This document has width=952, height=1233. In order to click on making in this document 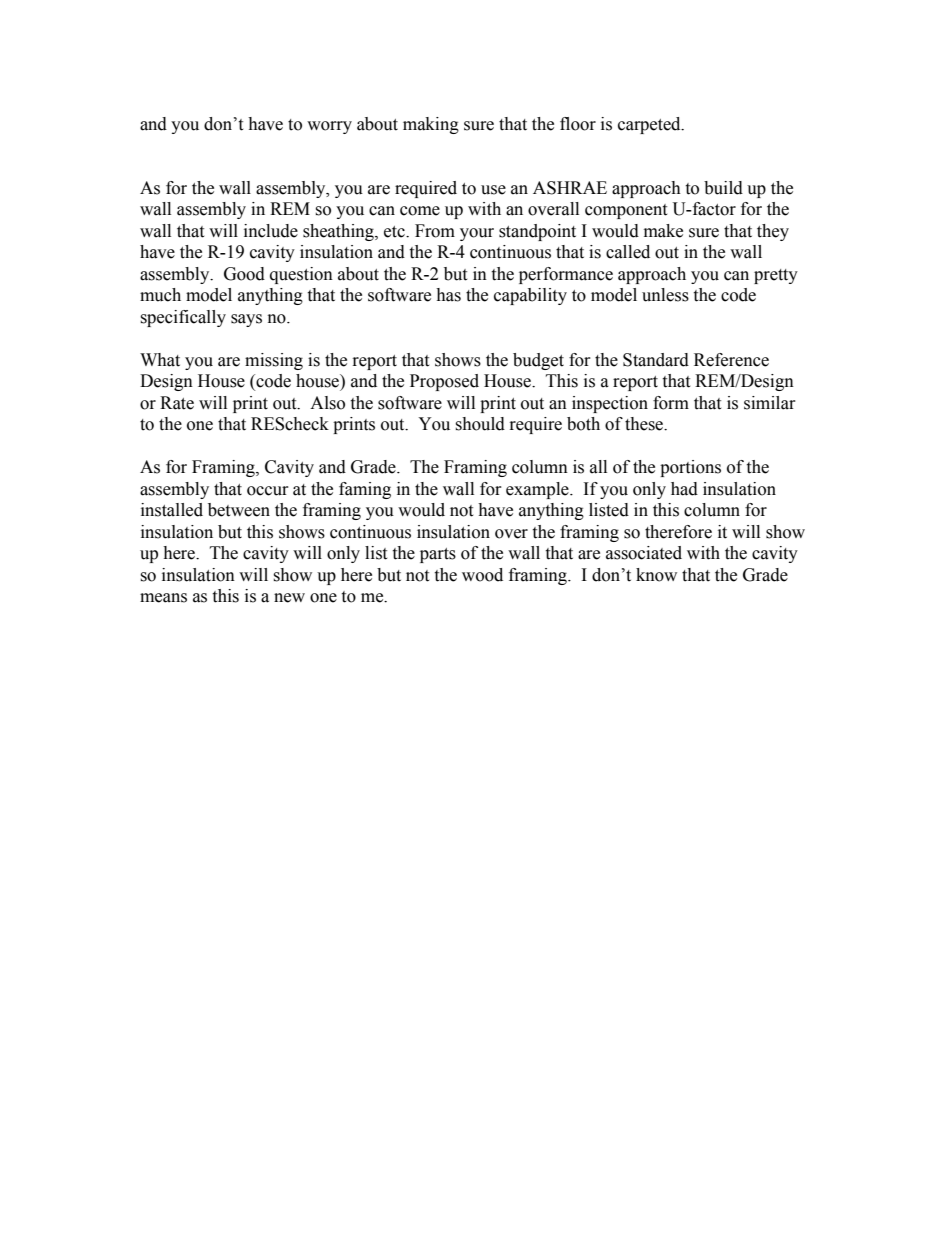, I will do `click(431, 125)`.
